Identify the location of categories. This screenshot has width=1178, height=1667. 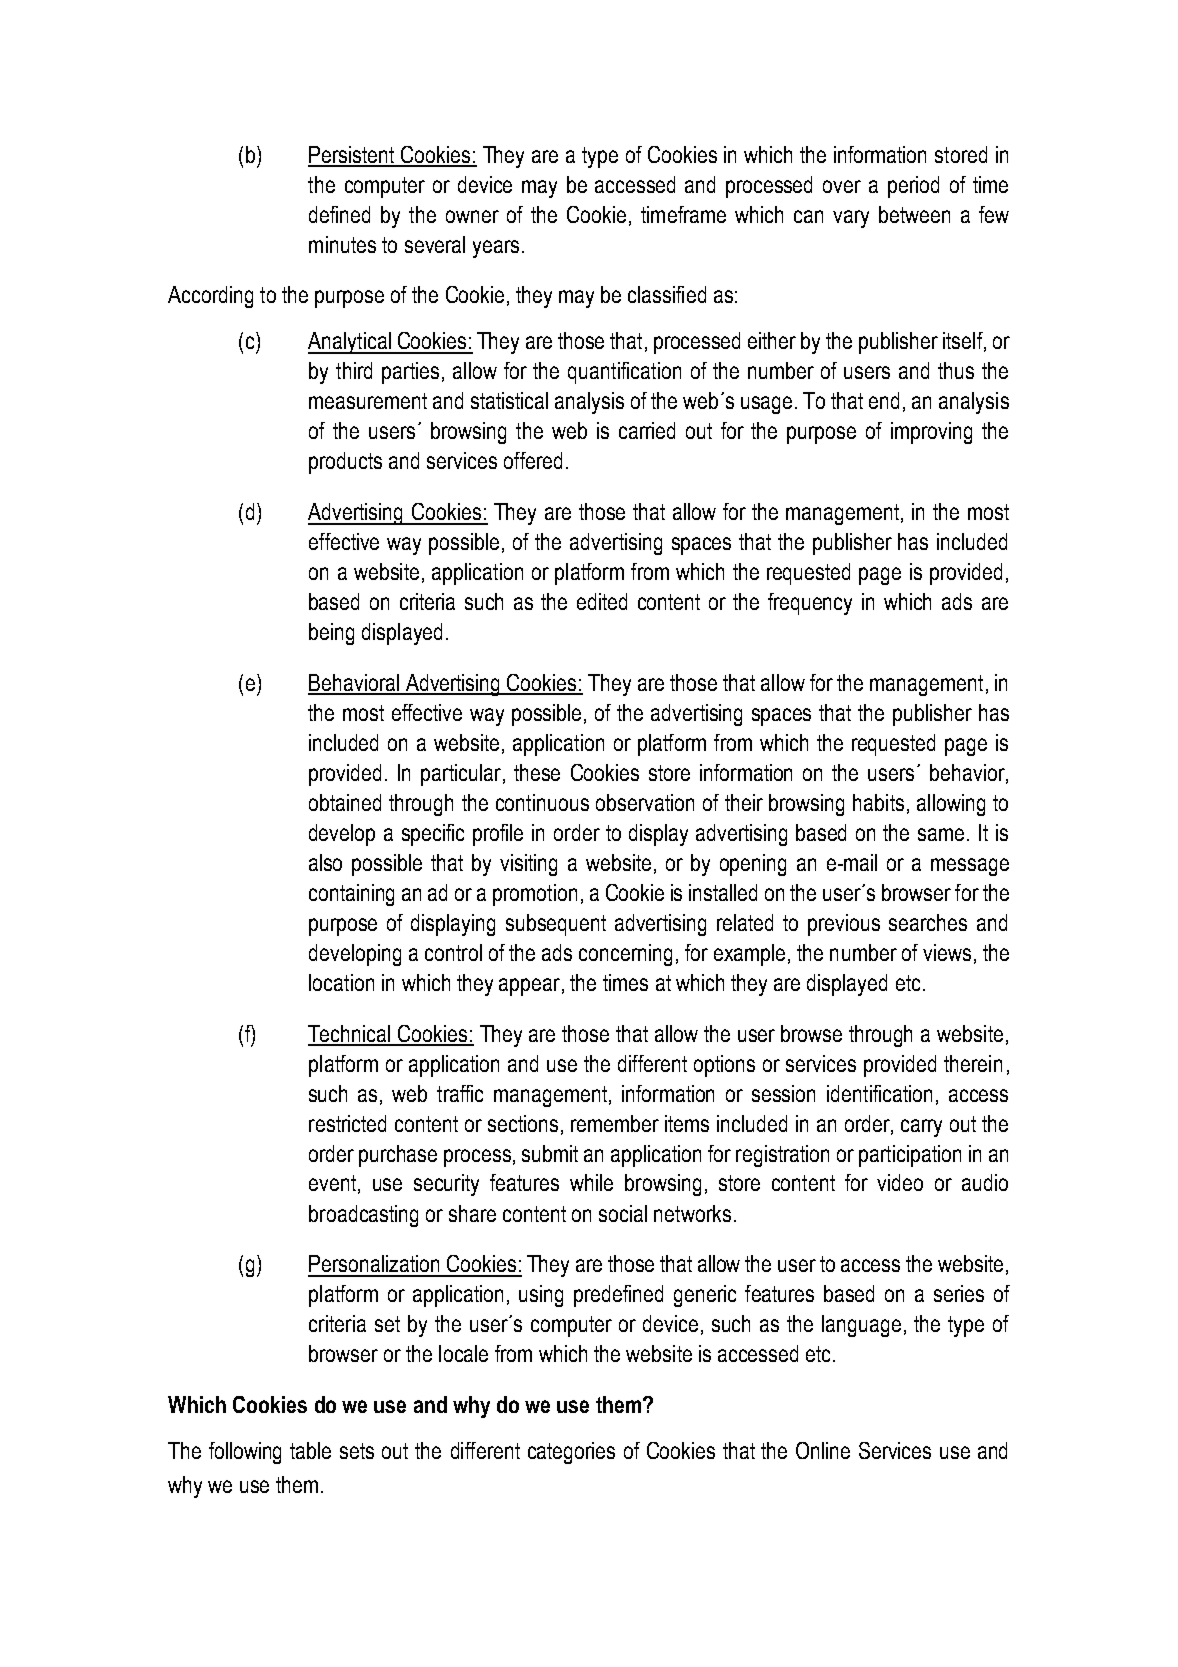
(571, 1453).
